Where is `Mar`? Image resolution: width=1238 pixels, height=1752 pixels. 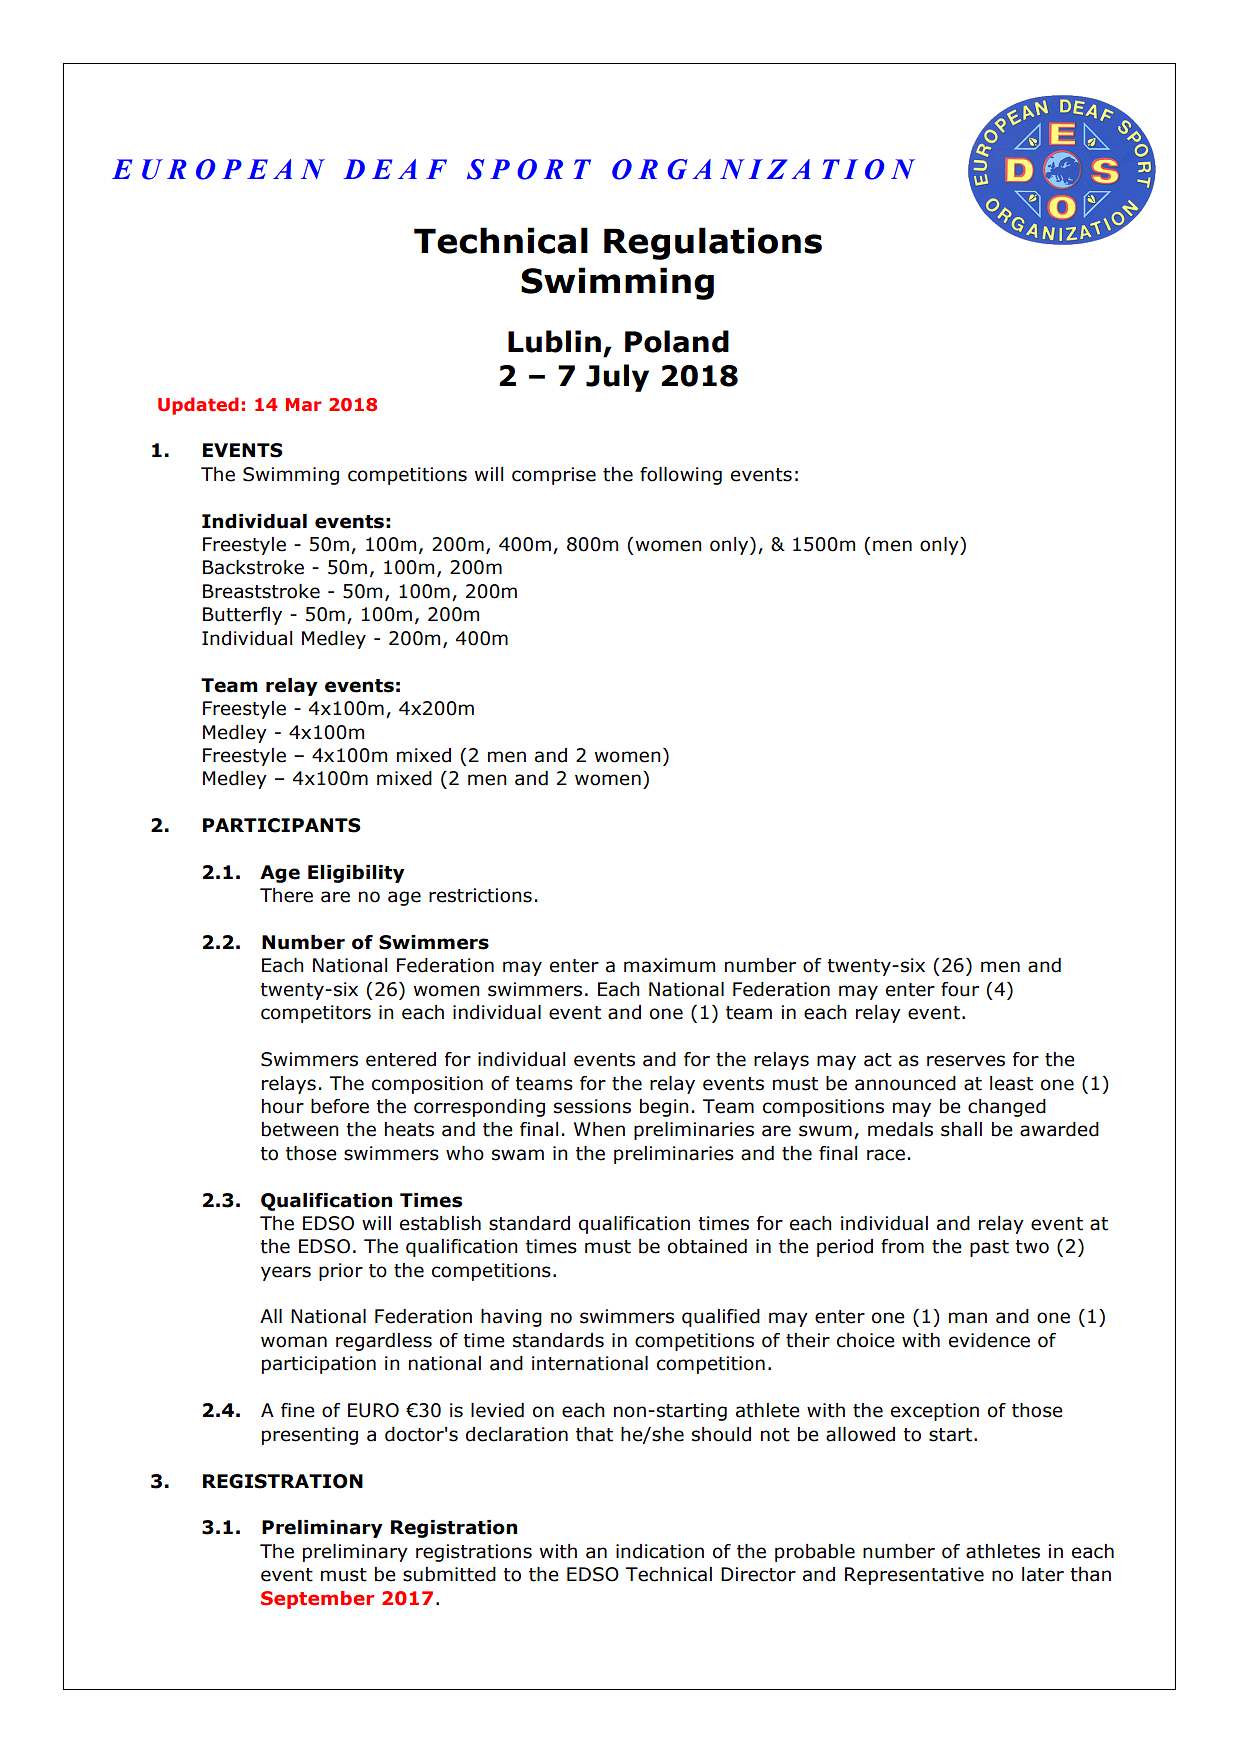 Mar is located at coordinates (303, 404).
